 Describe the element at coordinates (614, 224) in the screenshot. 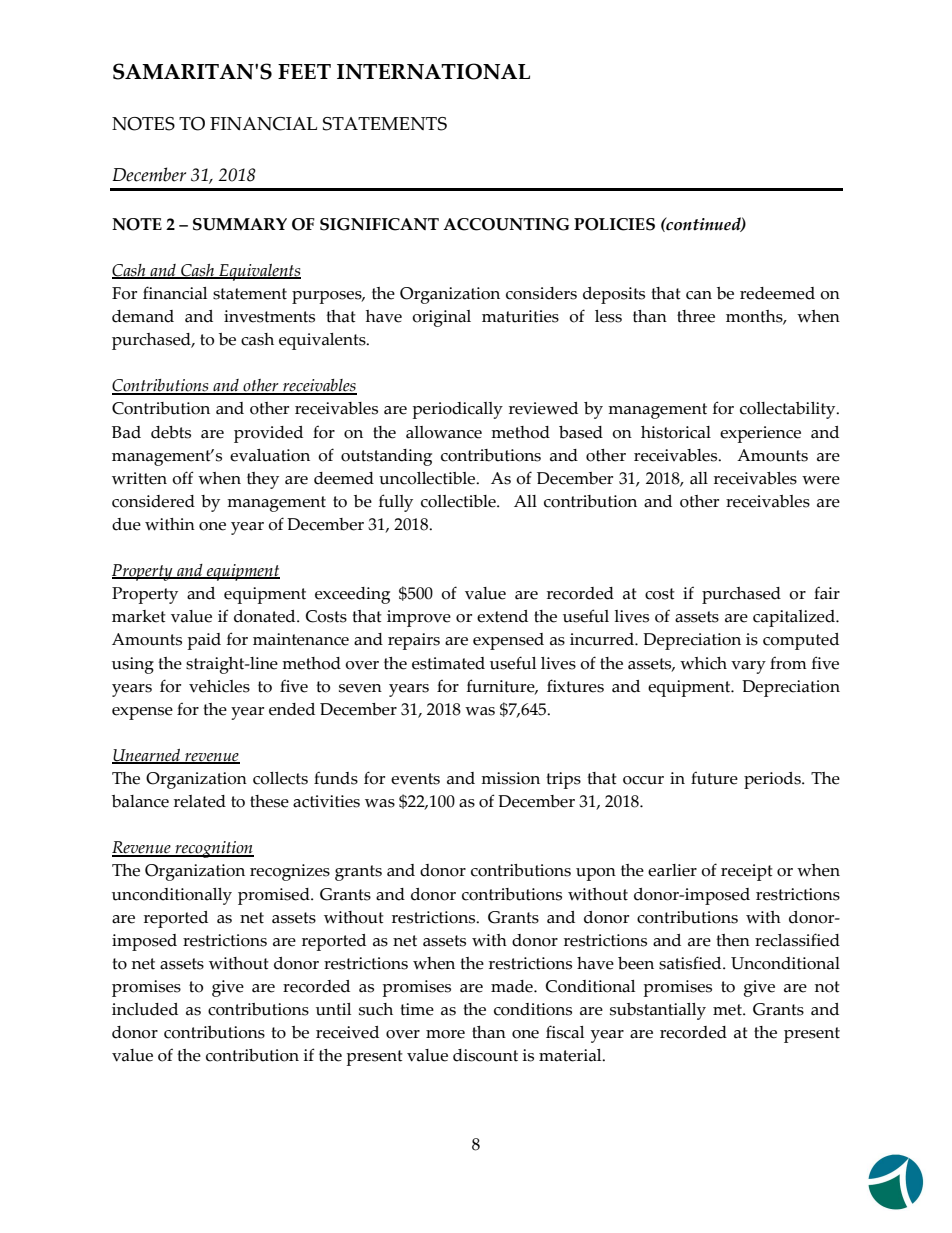

I see `POLICIES` at that location.
